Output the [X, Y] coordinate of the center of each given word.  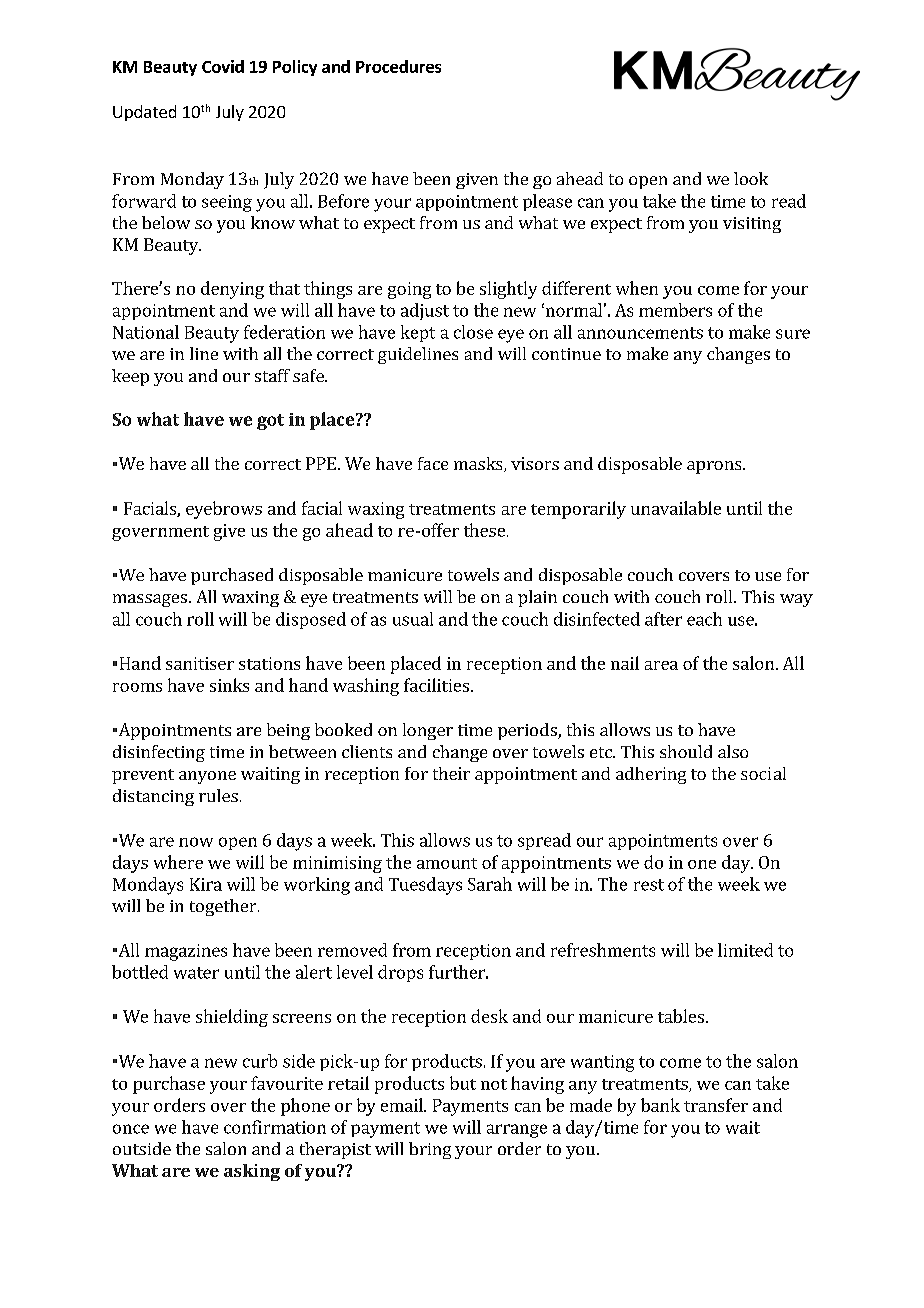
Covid [223, 66]
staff [272, 375]
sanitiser [200, 663]
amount [447, 863]
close [473, 332]
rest [649, 885]
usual [413, 619]
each [704, 619]
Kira [206, 884]
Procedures [398, 66]
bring [430, 1150]
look [751, 178]
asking [252, 1172]
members [675, 310]
